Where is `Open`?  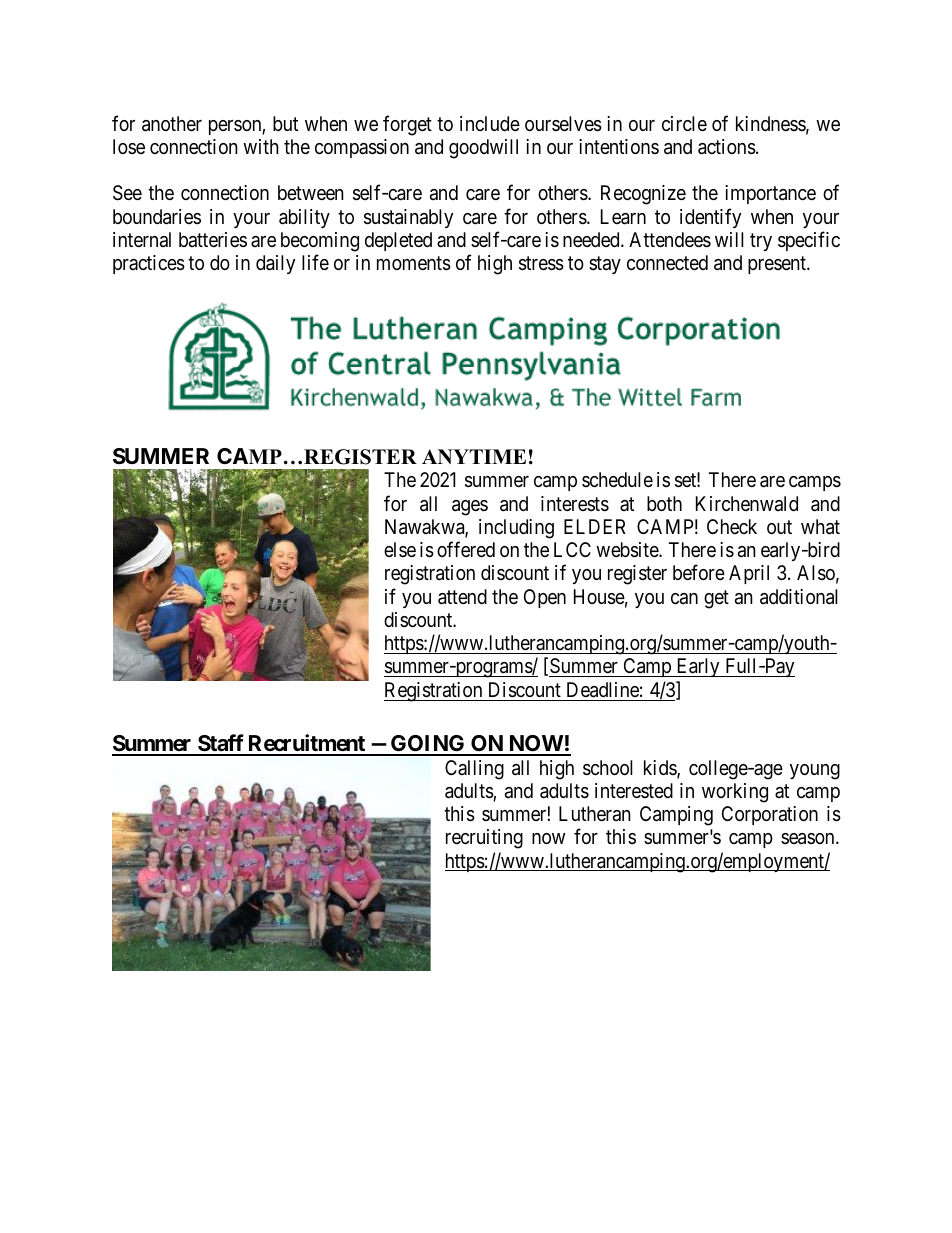
Open is located at coordinates (545, 598).
